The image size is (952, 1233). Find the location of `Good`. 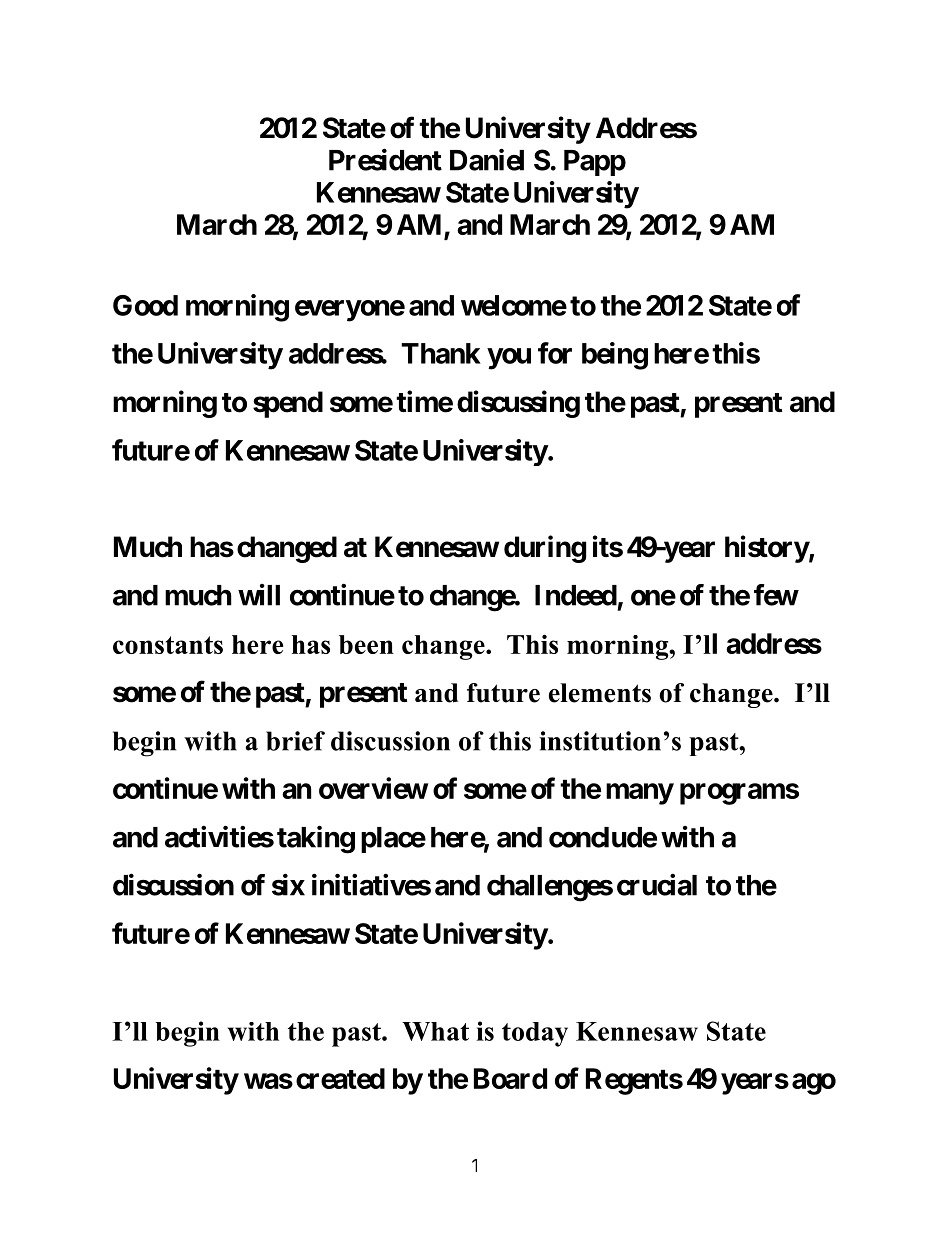

Good is located at coordinates (145, 305).
